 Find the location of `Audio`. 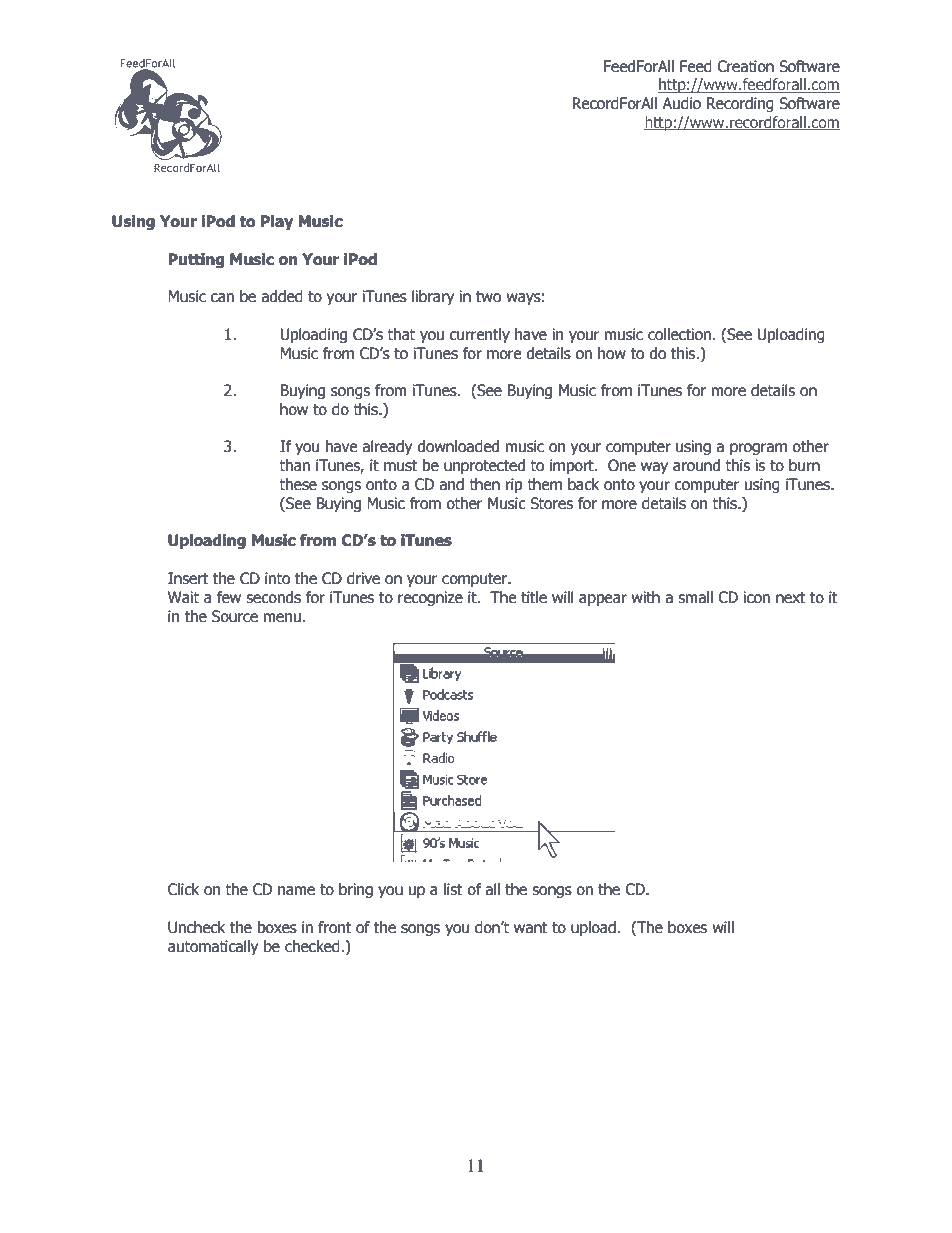

Audio is located at coordinates (681, 103).
